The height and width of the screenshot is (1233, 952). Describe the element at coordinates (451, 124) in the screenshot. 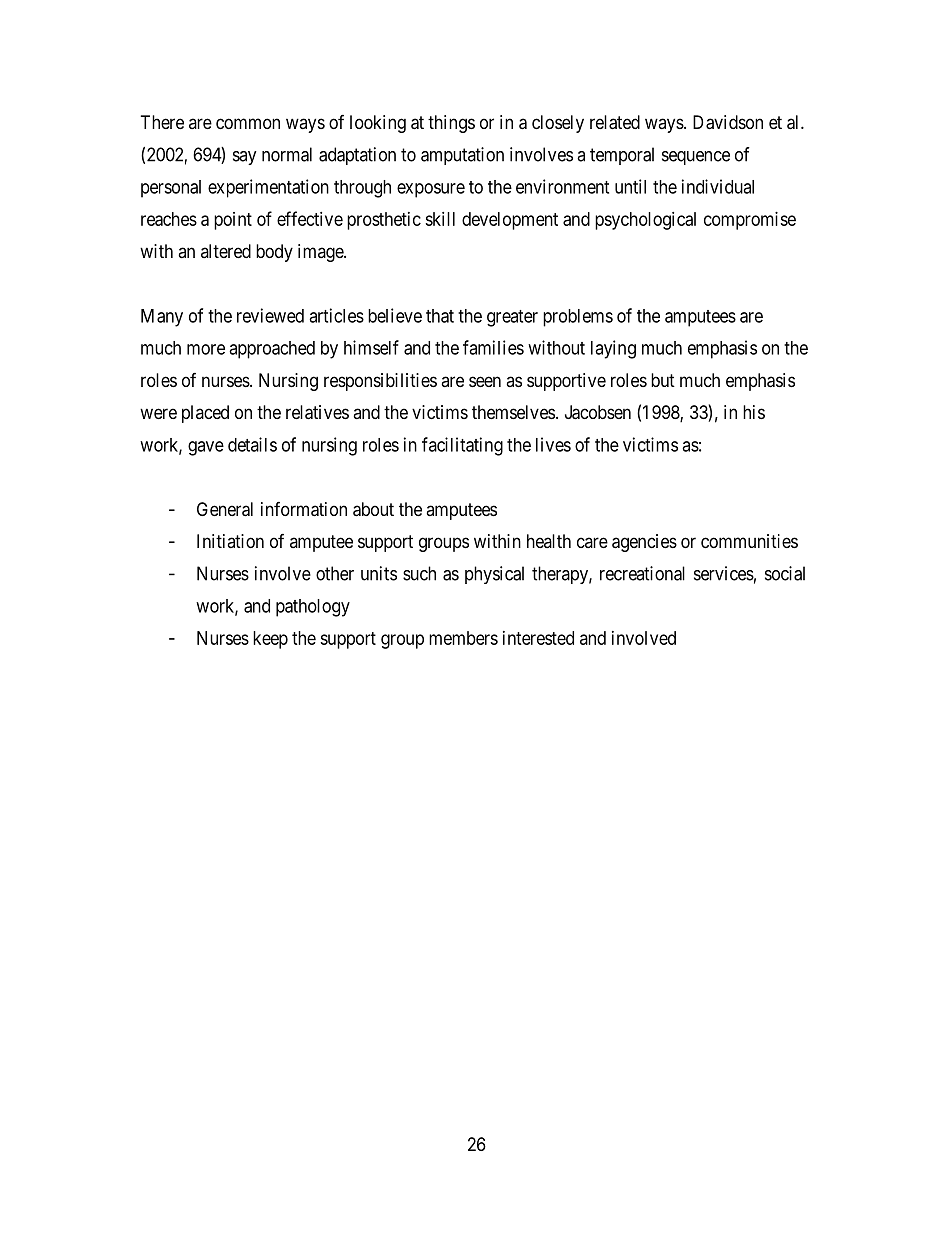

I see `things` at that location.
